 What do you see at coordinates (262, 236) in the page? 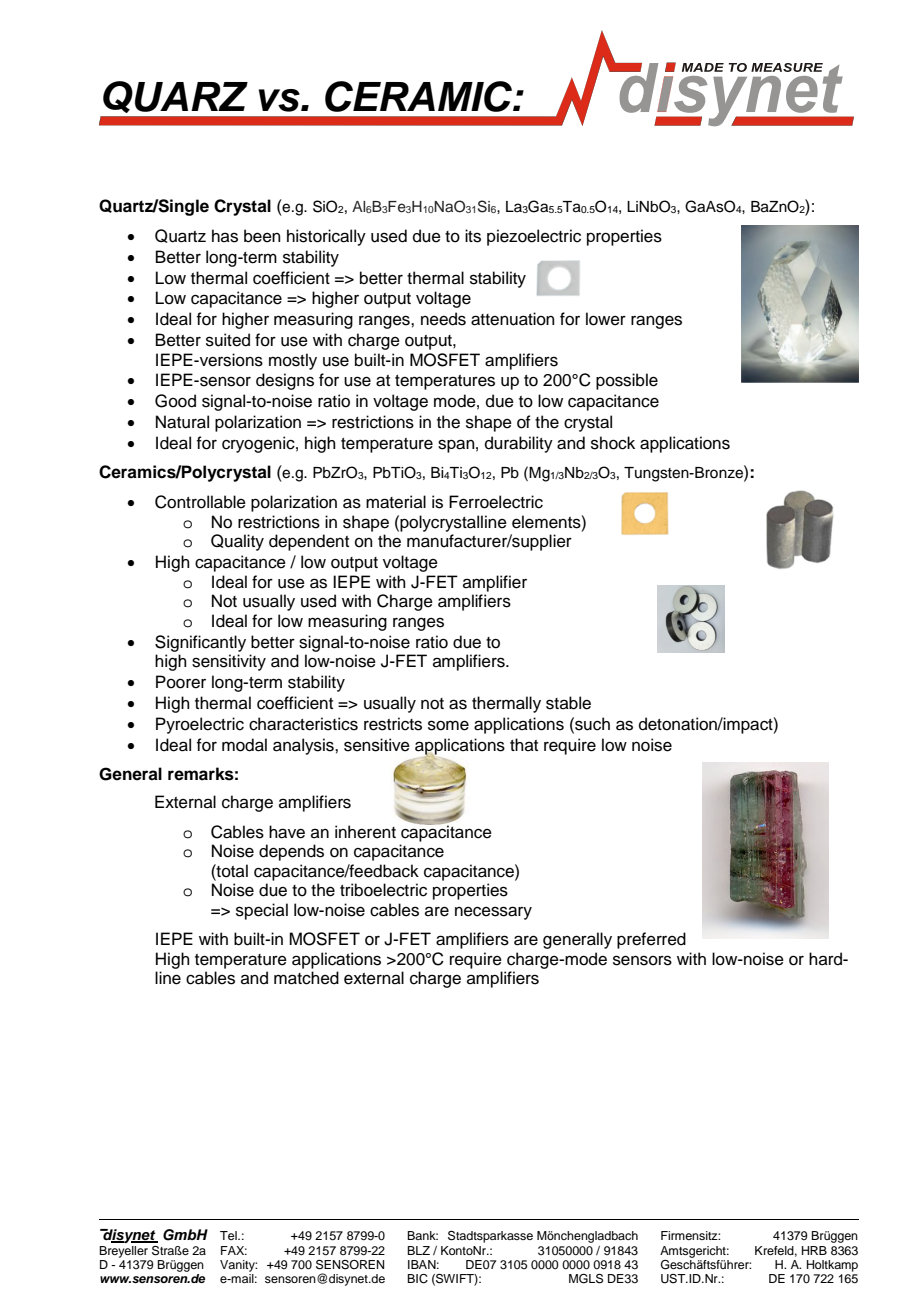
I see `been` at bounding box center [262, 236].
